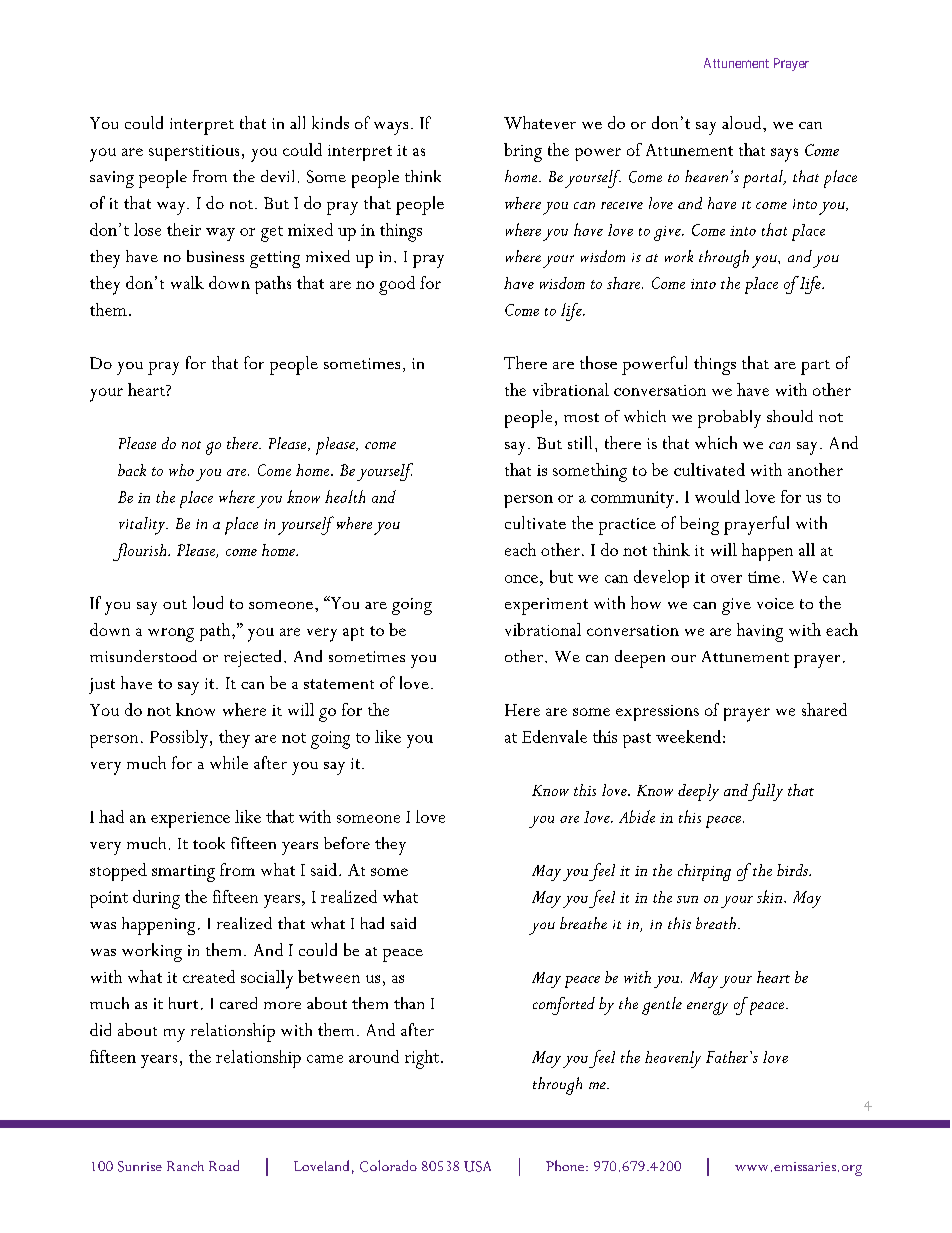 The image size is (952, 1233). Describe the element at coordinates (185, 1166) in the image. I see `Ranch` at that location.
